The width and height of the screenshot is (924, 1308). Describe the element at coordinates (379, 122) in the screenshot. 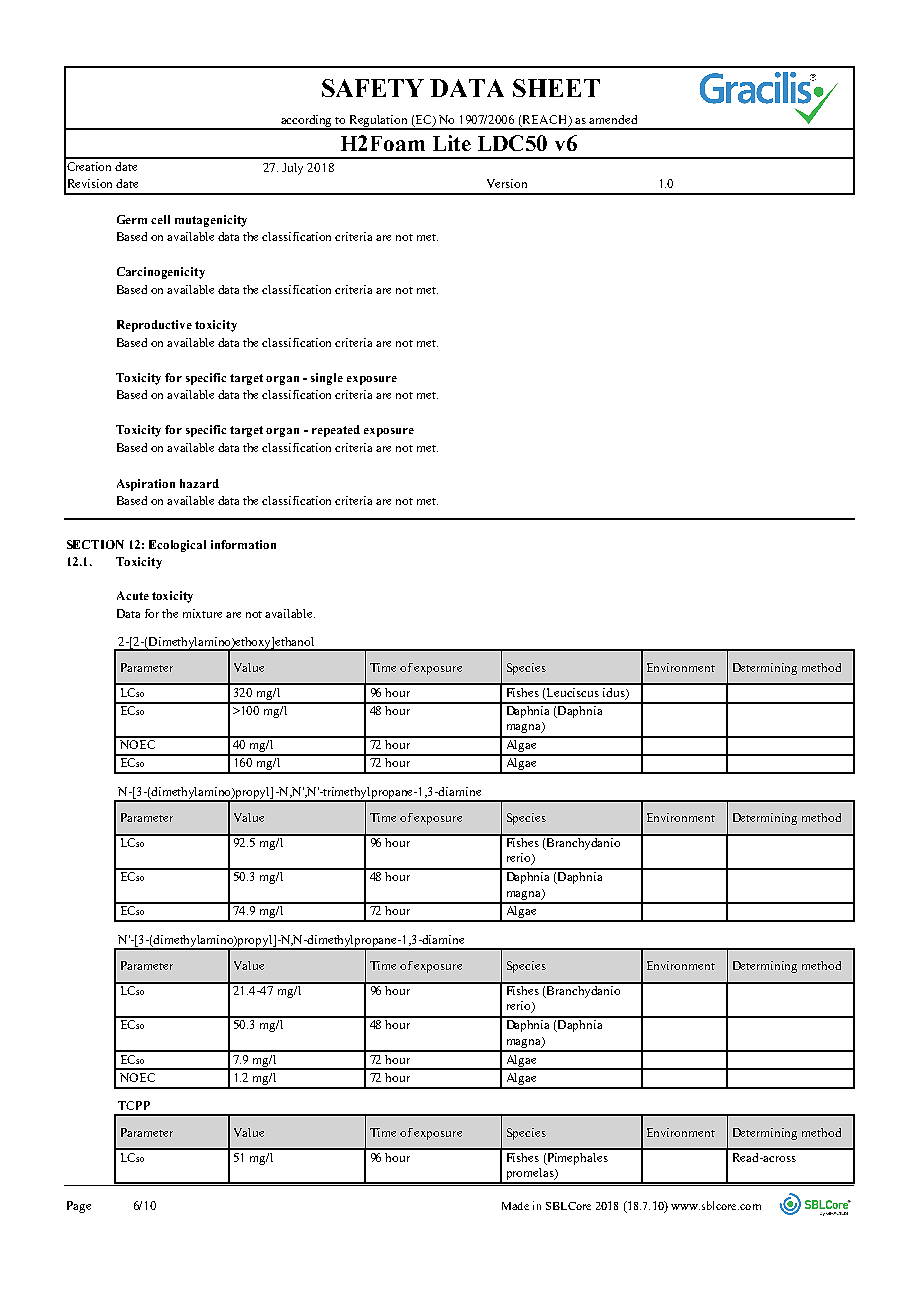

I see `Regulation` at that location.
